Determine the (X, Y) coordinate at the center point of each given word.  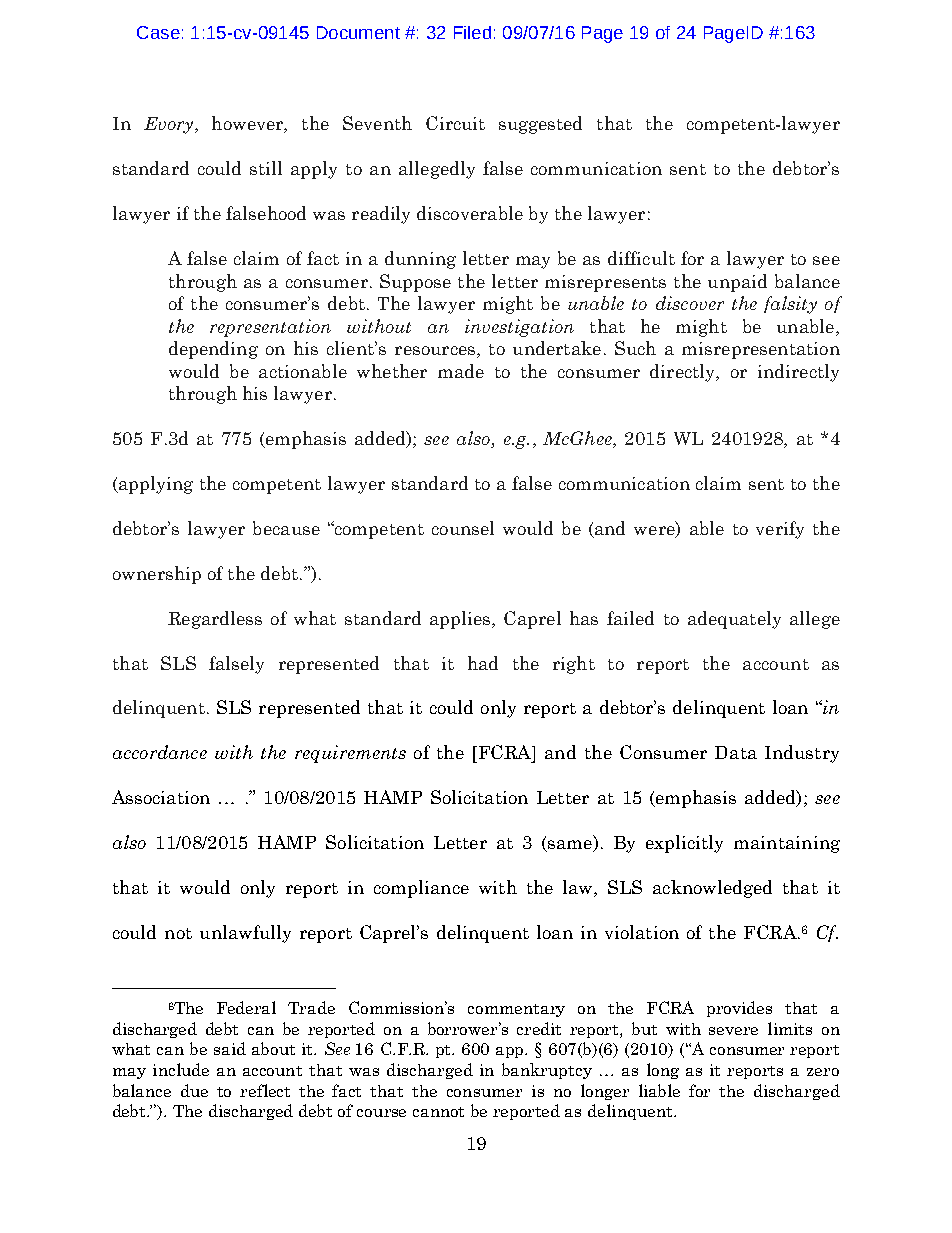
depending (213, 350)
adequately (734, 620)
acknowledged (712, 889)
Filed (472, 32)
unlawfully (245, 934)
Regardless (215, 620)
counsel (463, 528)
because (286, 528)
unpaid (737, 283)
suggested (540, 125)
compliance (421, 889)
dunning (420, 260)
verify (780, 530)
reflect (265, 1090)
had (483, 663)
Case (158, 32)
